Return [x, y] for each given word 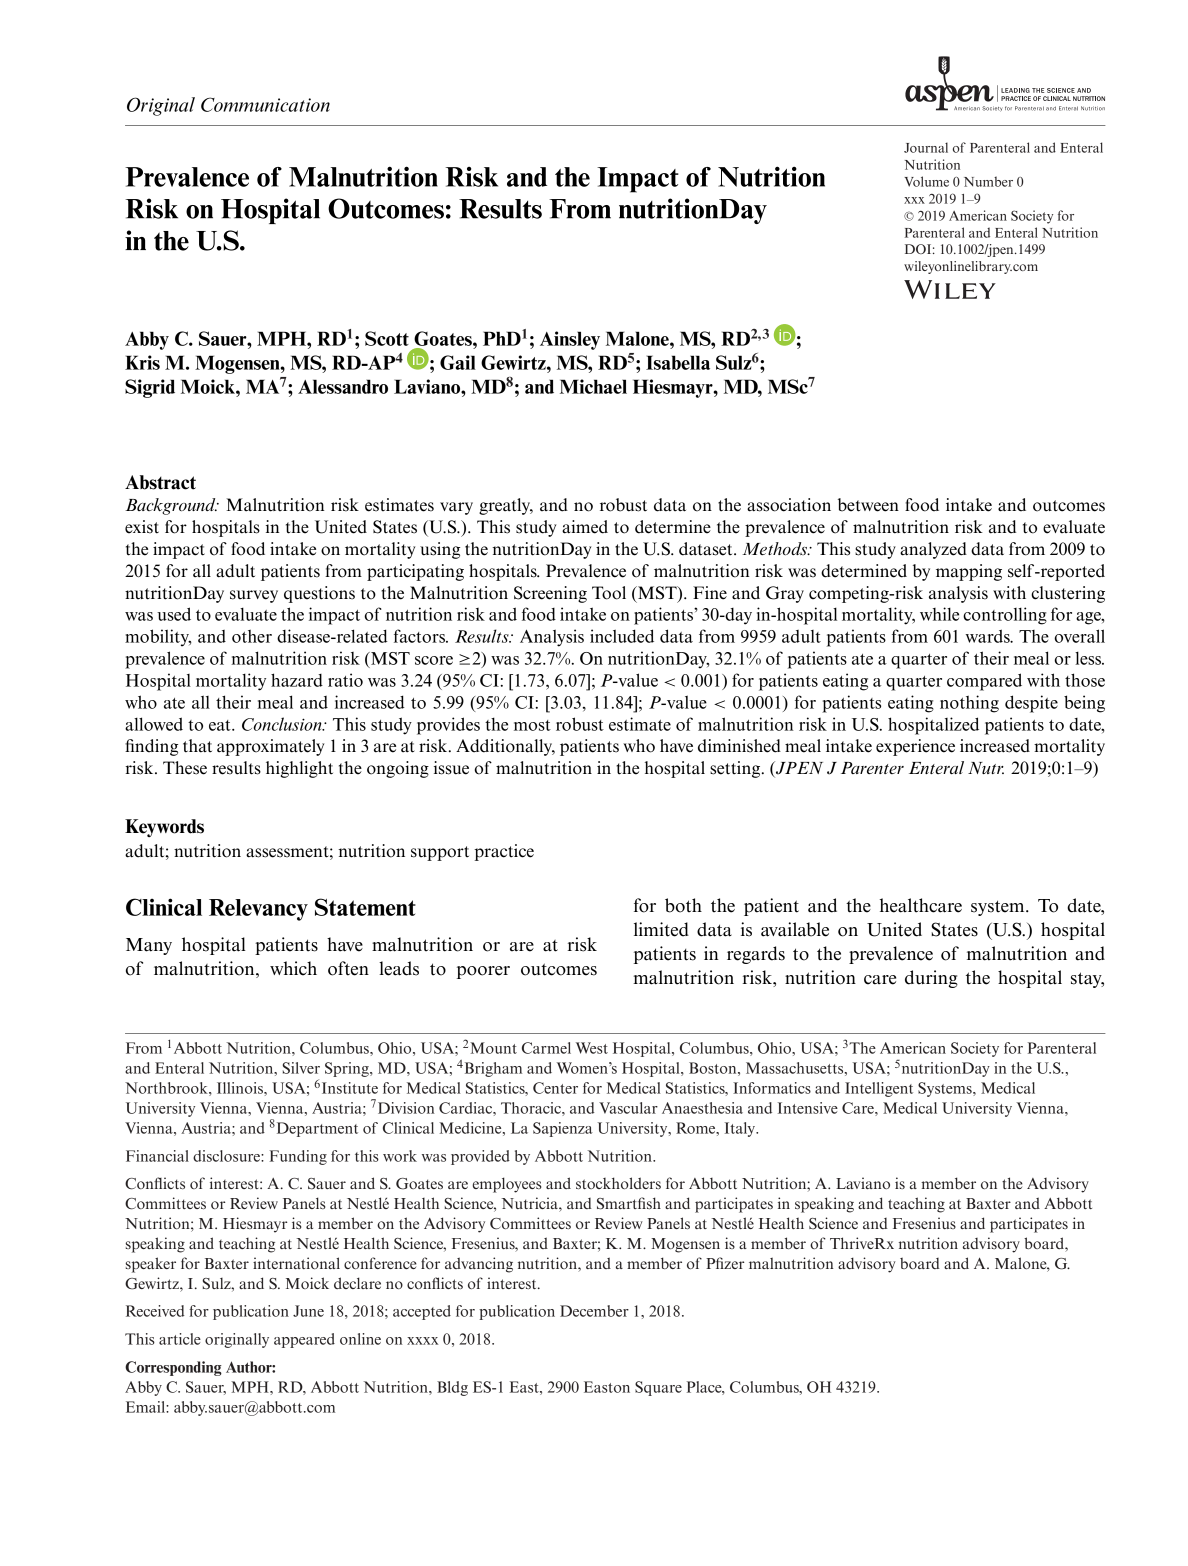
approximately [270, 747]
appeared [304, 1340]
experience [915, 747]
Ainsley [570, 340]
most [532, 725]
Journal [926, 147]
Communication [265, 104]
